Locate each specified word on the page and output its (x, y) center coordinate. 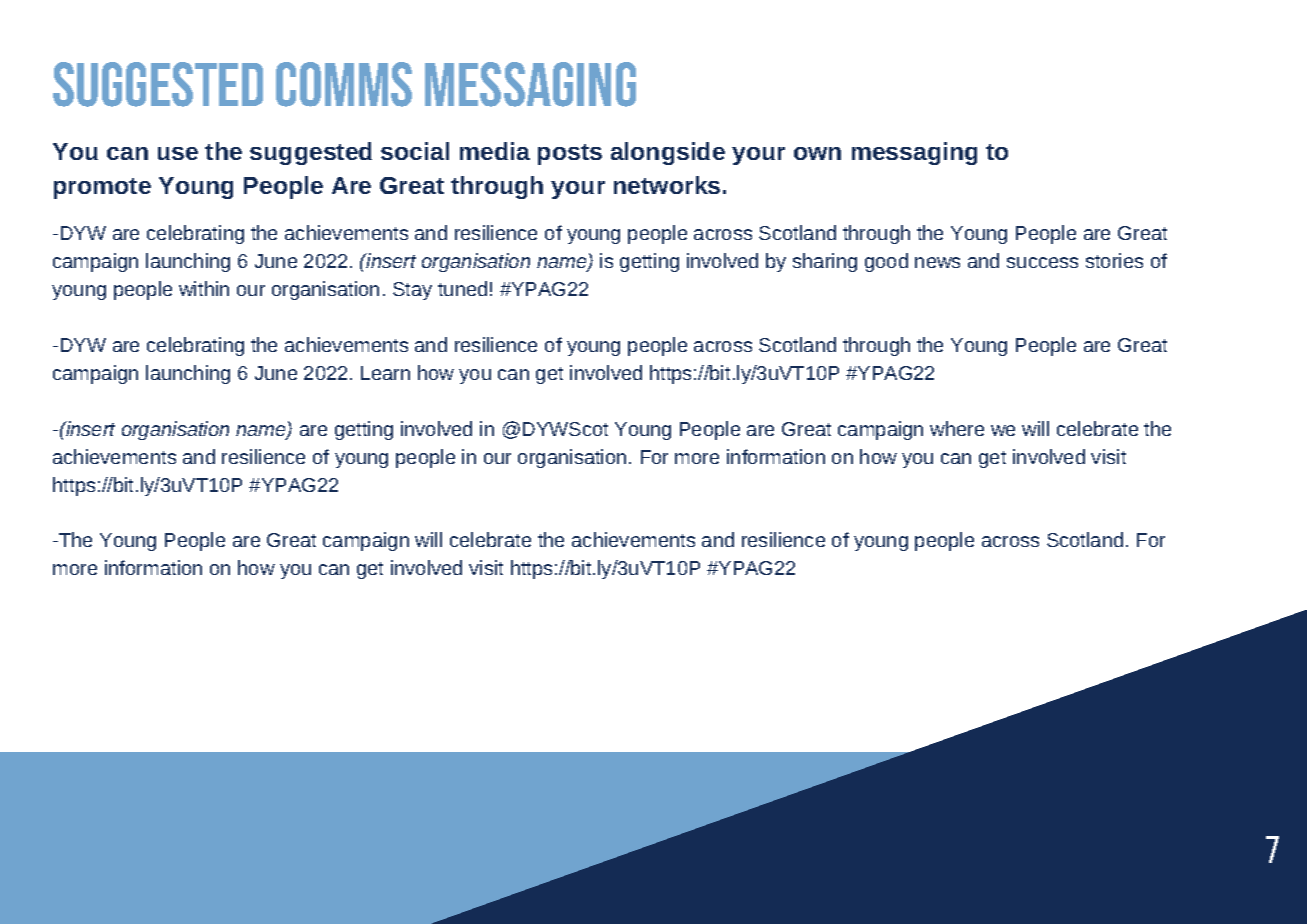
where (957, 428)
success (1042, 262)
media (495, 151)
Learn (385, 373)
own (817, 153)
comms (344, 84)
